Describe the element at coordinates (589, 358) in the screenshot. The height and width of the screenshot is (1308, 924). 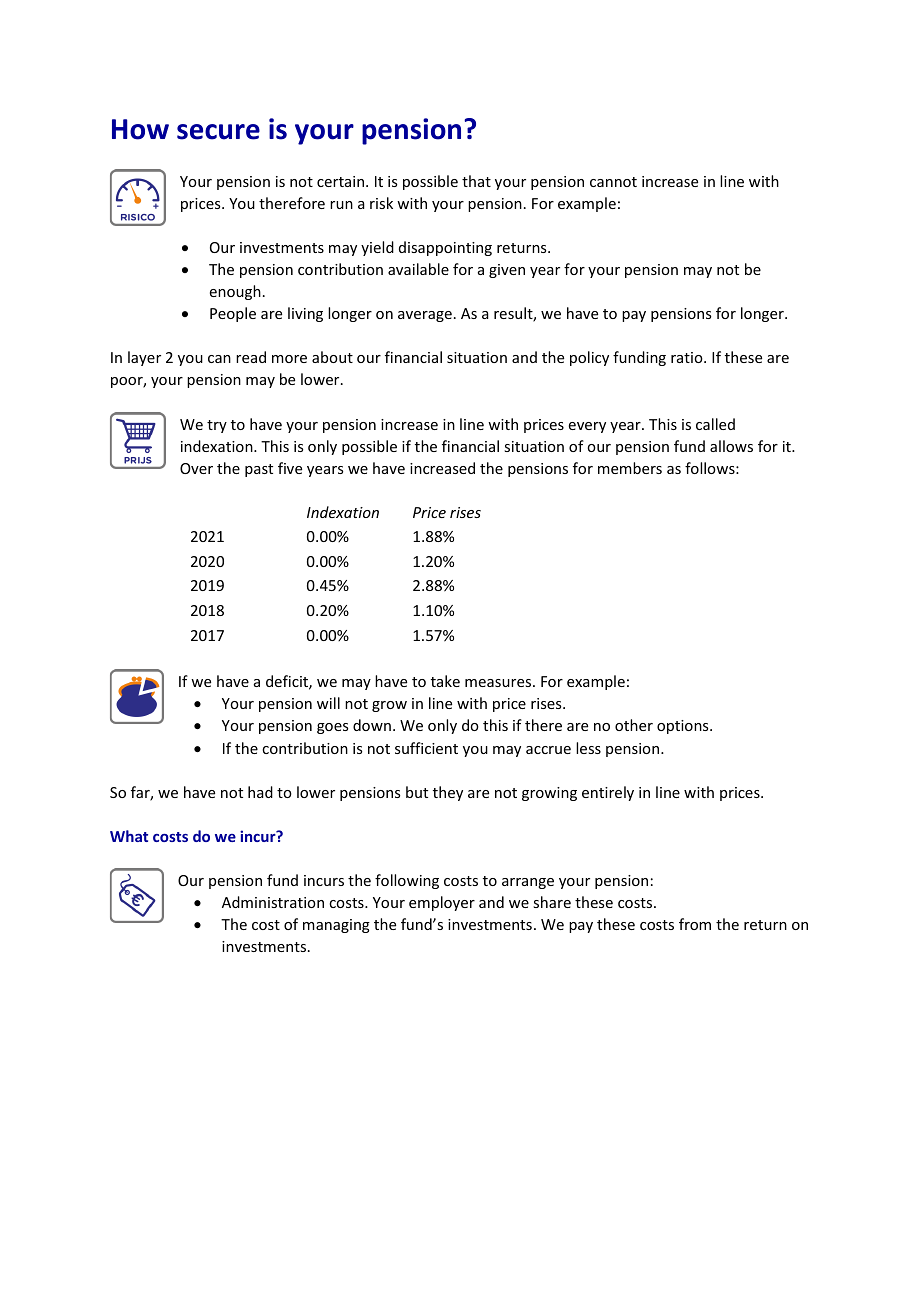
I see `policy` at that location.
